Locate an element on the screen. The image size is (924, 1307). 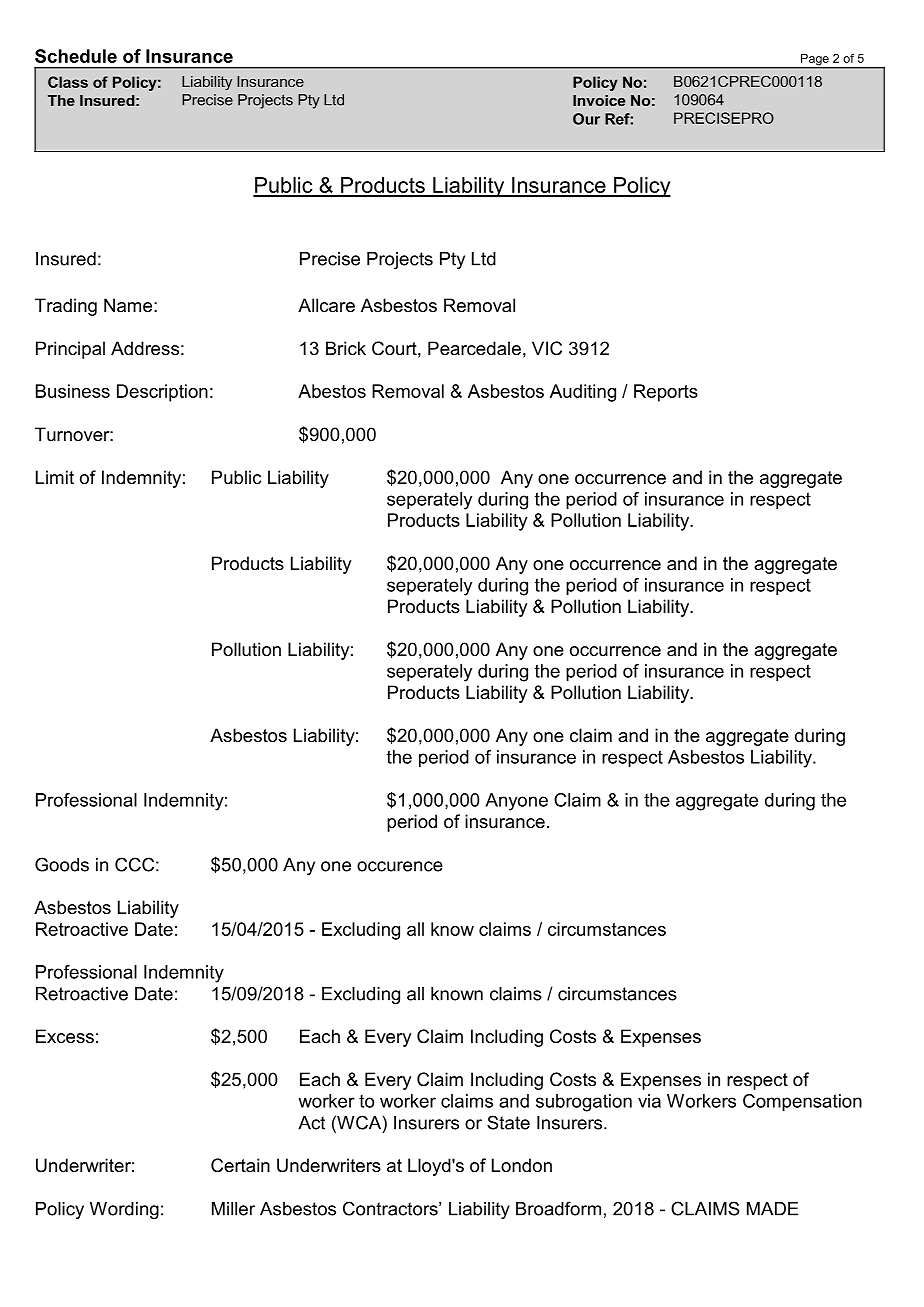
Wording is located at coordinates (124, 1210).
